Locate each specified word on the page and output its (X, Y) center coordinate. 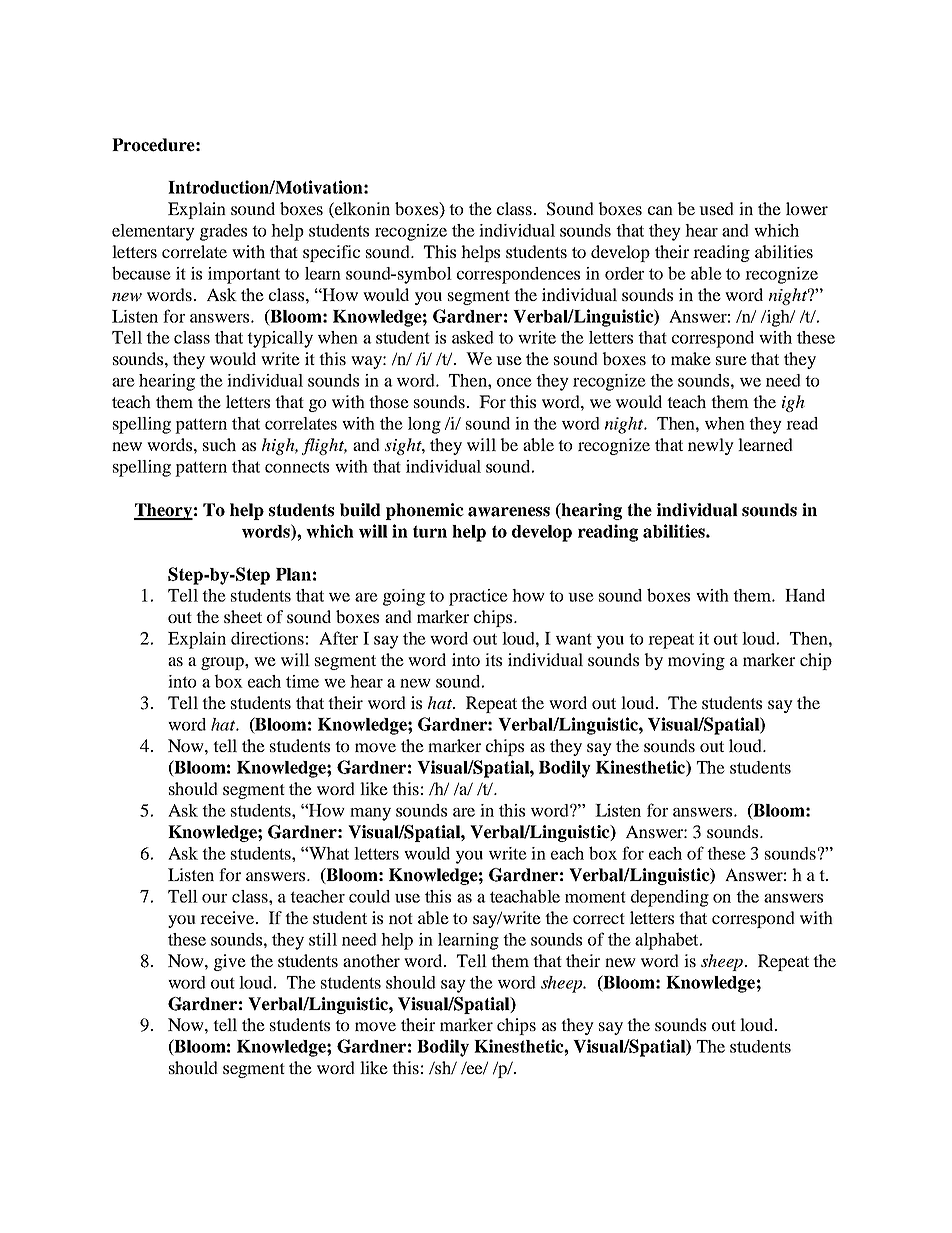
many (370, 814)
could (369, 896)
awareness (509, 512)
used (716, 208)
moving (696, 661)
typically (280, 339)
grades (223, 232)
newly (711, 446)
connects (297, 467)
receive (228, 917)
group (223, 663)
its (493, 659)
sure (731, 360)
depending (670, 898)
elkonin (361, 208)
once (514, 382)
